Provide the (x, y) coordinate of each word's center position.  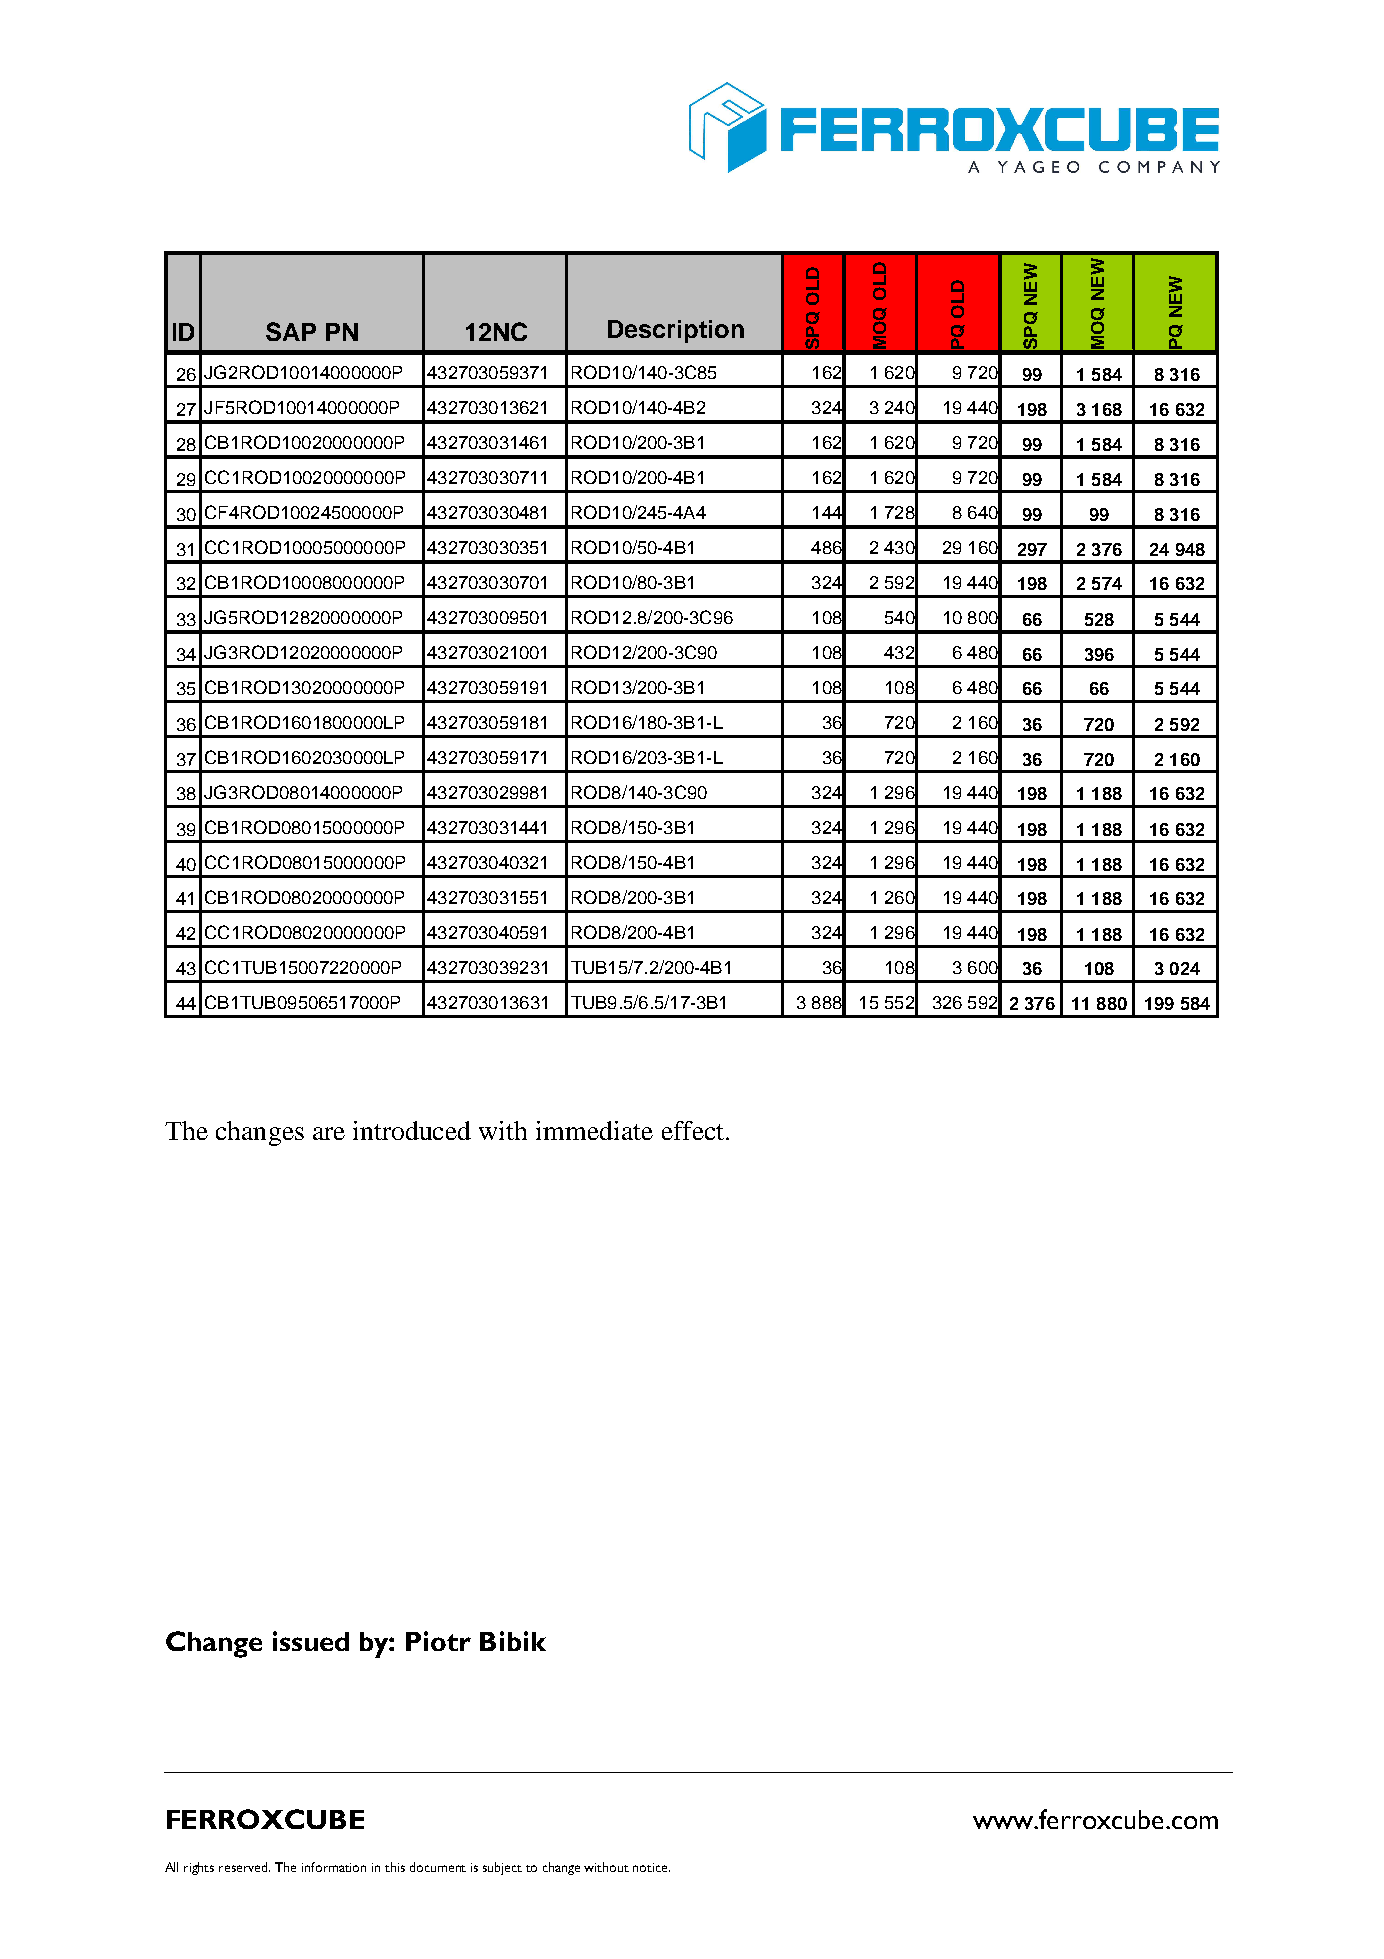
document (438, 1867)
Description (676, 331)
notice (651, 1867)
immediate (594, 1130)
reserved (244, 1867)
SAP (291, 331)
